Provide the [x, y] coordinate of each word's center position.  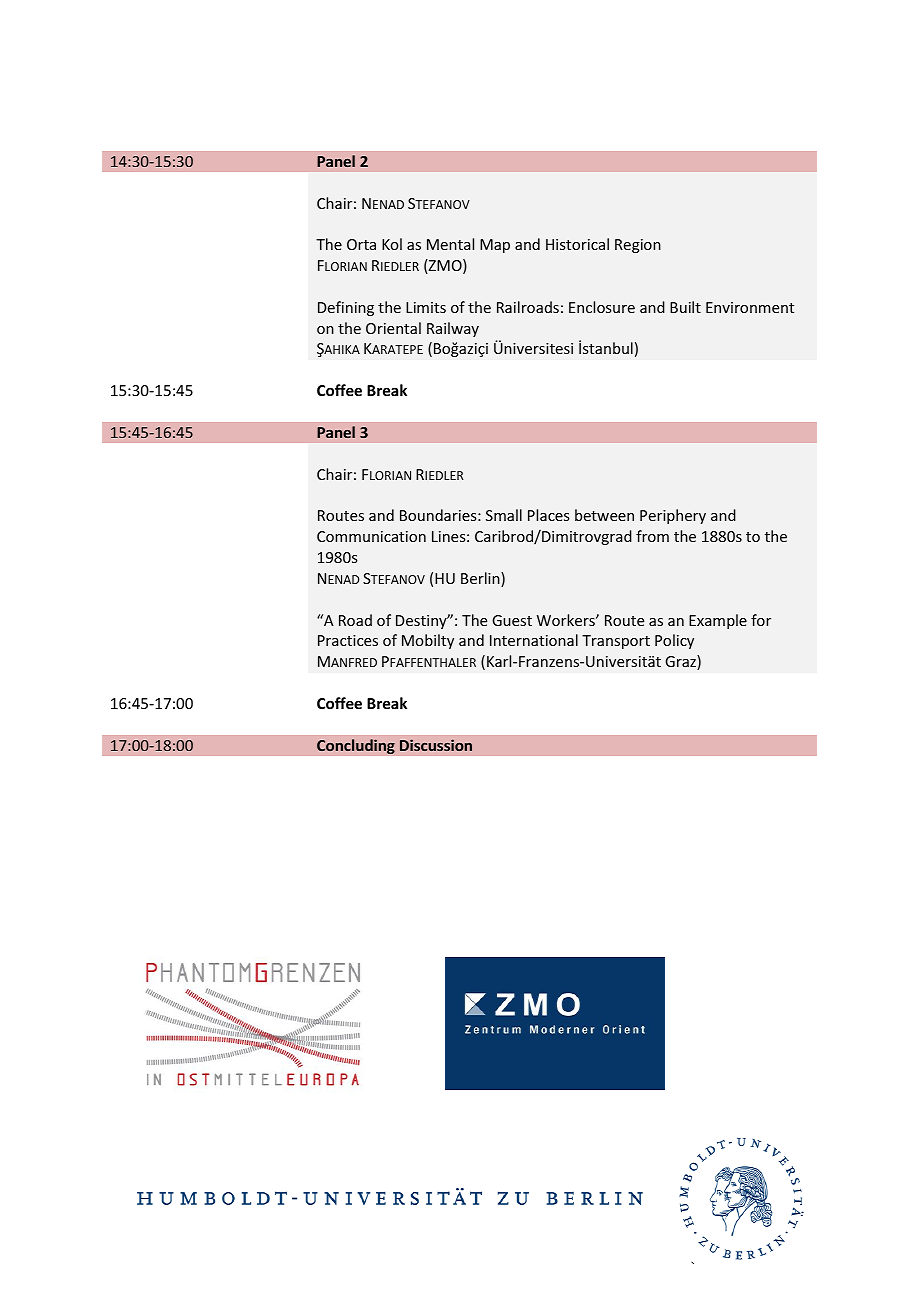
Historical [577, 244]
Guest [512, 620]
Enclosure [602, 307]
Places [548, 515]
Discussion [436, 745]
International [534, 640]
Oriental [393, 328]
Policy [674, 641]
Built [685, 307]
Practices [348, 640]
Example [718, 621]
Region [638, 246]
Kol [392, 244]
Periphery [673, 516]
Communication [371, 536]
